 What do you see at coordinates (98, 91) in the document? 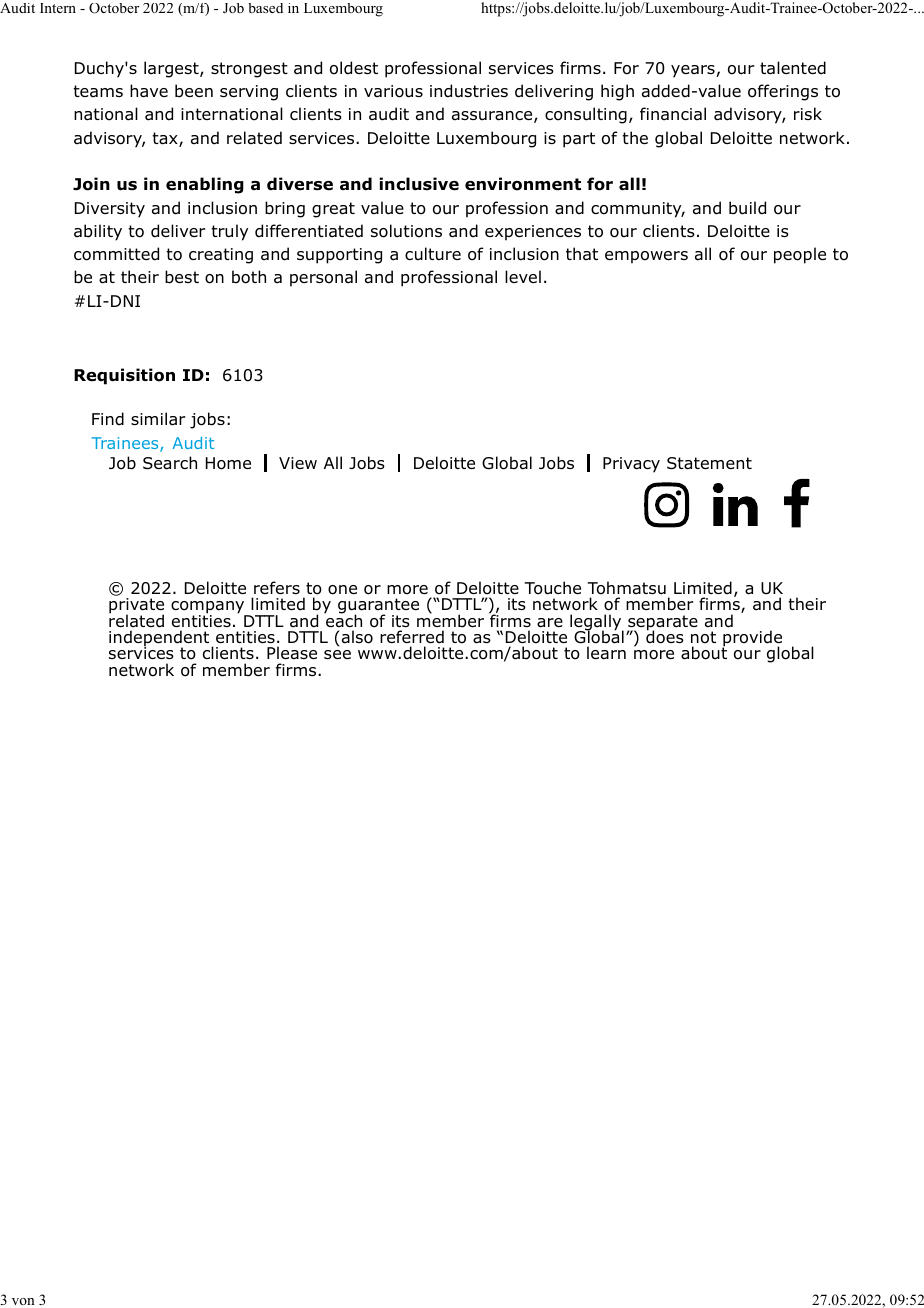
I see `teams` at bounding box center [98, 91].
